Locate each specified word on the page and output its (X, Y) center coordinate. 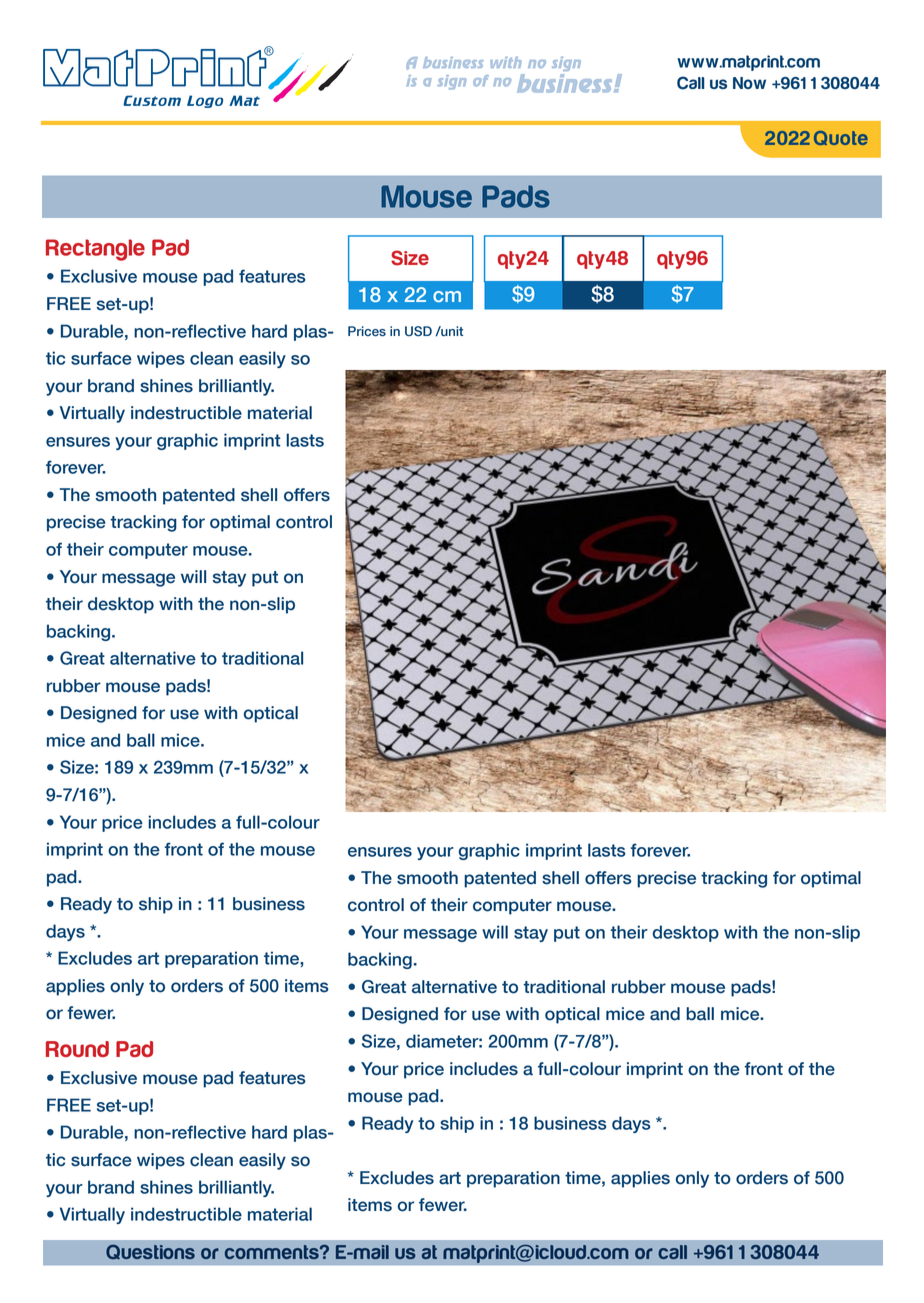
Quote (841, 138)
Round (77, 1049)
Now (749, 83)
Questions (150, 1252)
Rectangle (95, 250)
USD (418, 331)
